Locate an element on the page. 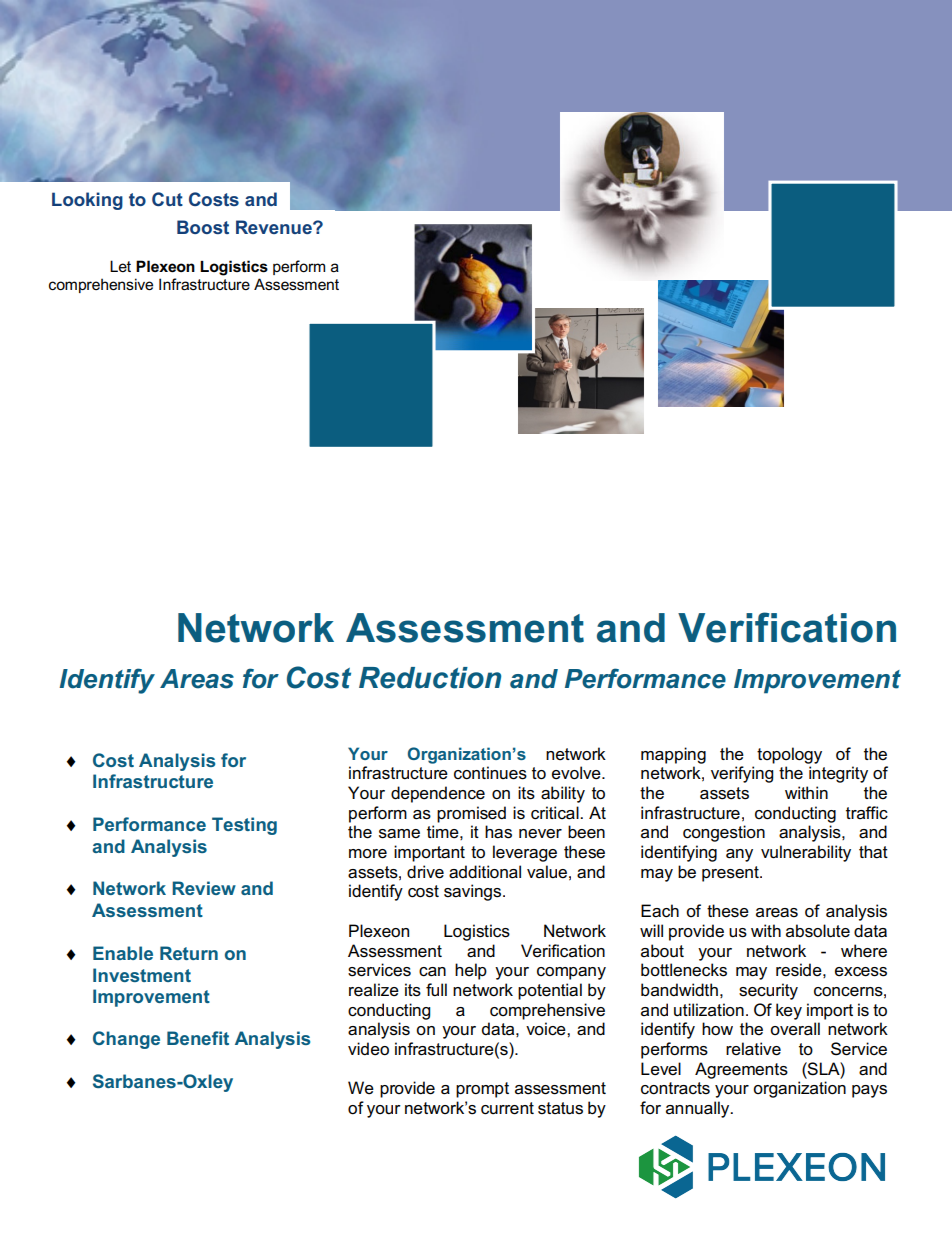 This page has width=952, height=1233. Agreements is located at coordinates (741, 1070).
